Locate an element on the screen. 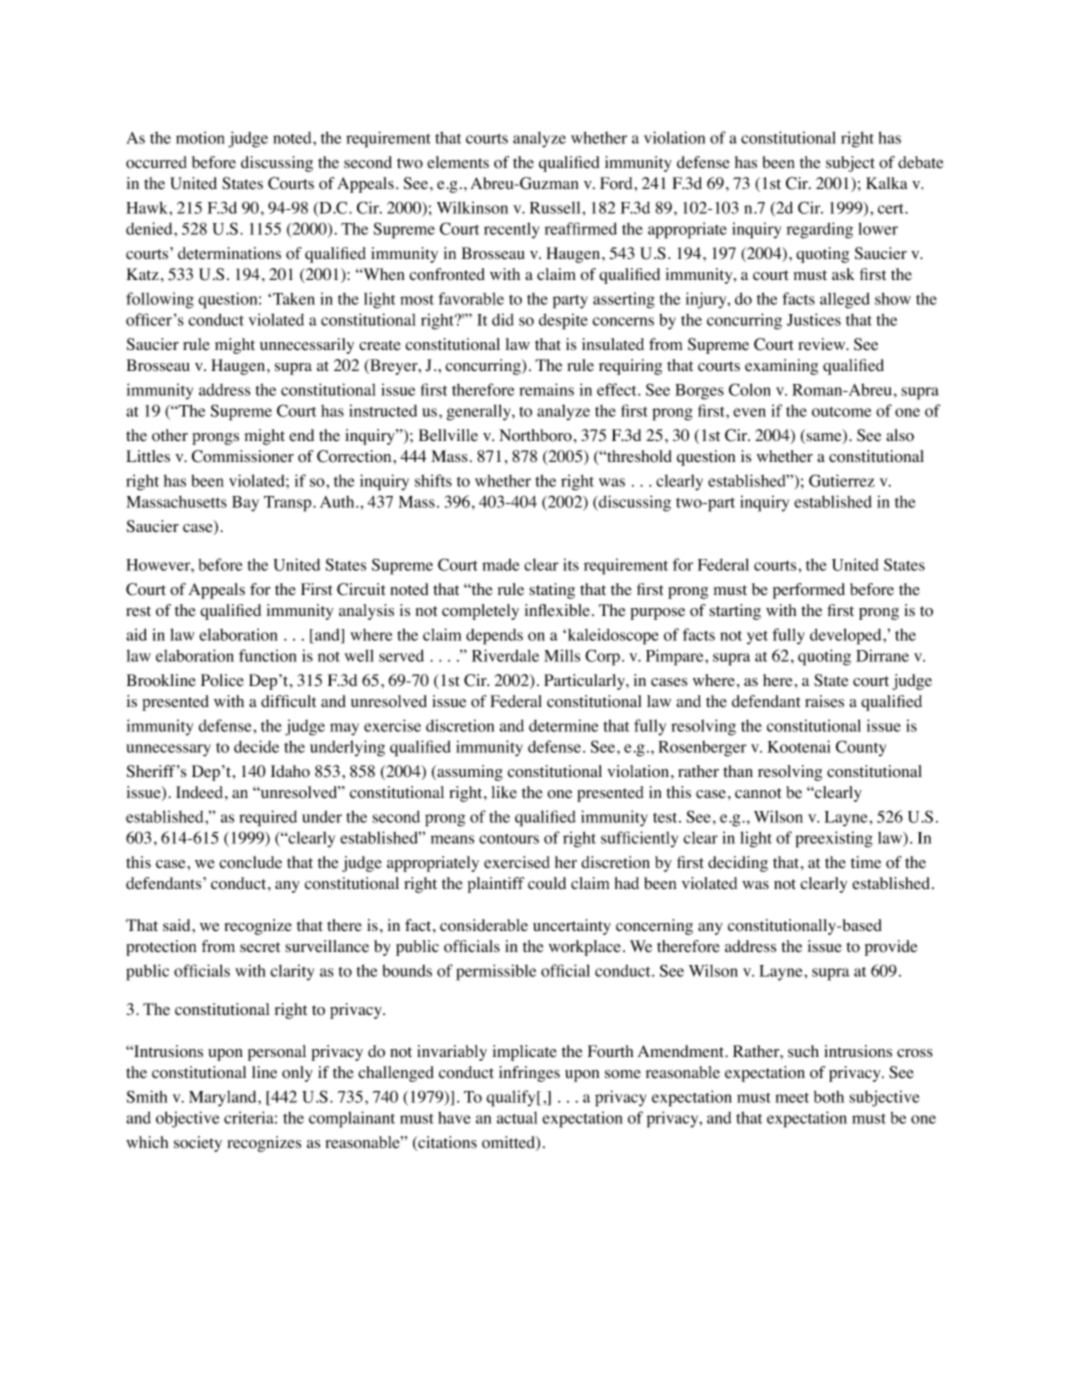 Image resolution: width=1071 pixels, height=1386 pixels. motion is located at coordinates (200, 137).
